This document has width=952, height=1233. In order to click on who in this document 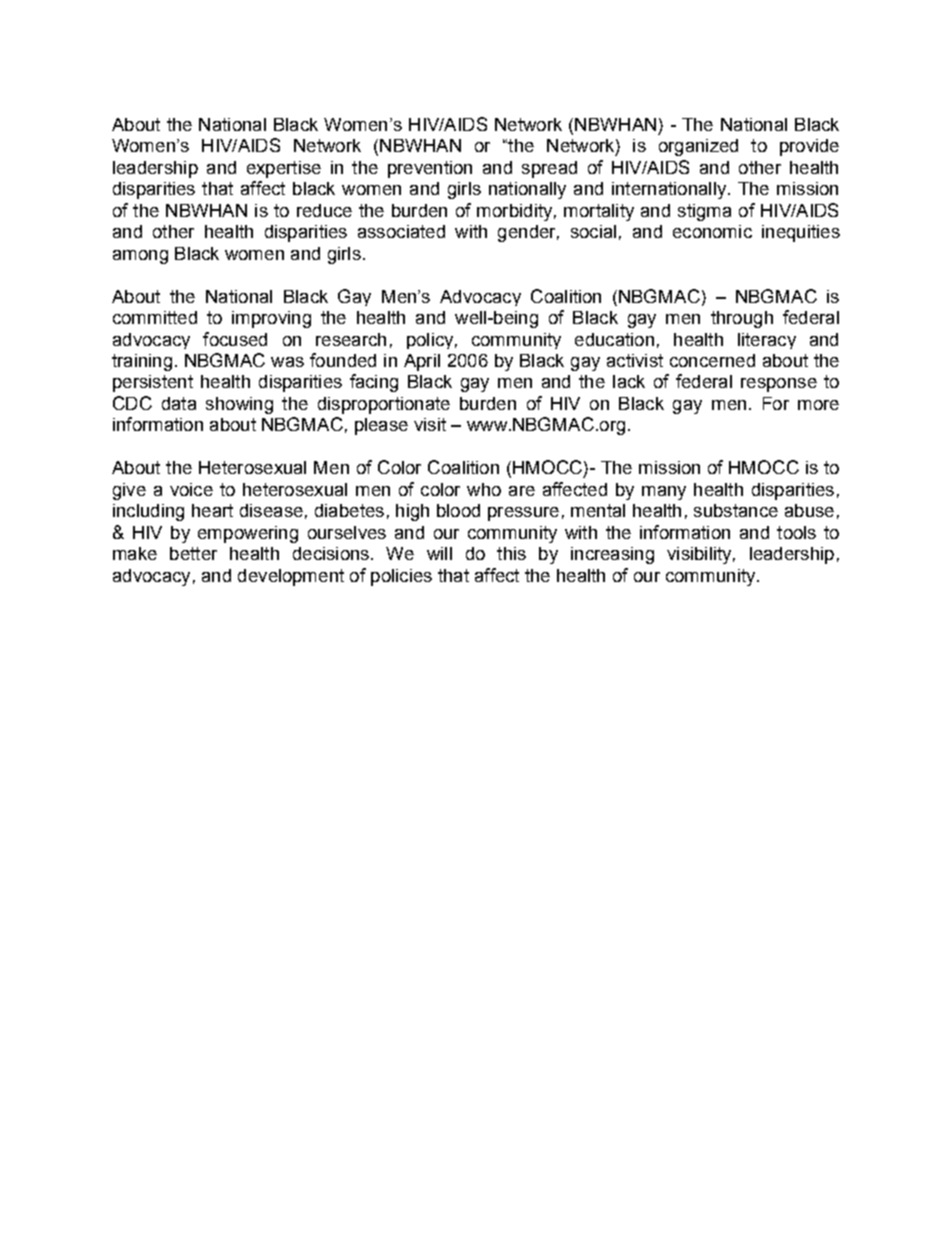, I will do `click(484, 489)`.
